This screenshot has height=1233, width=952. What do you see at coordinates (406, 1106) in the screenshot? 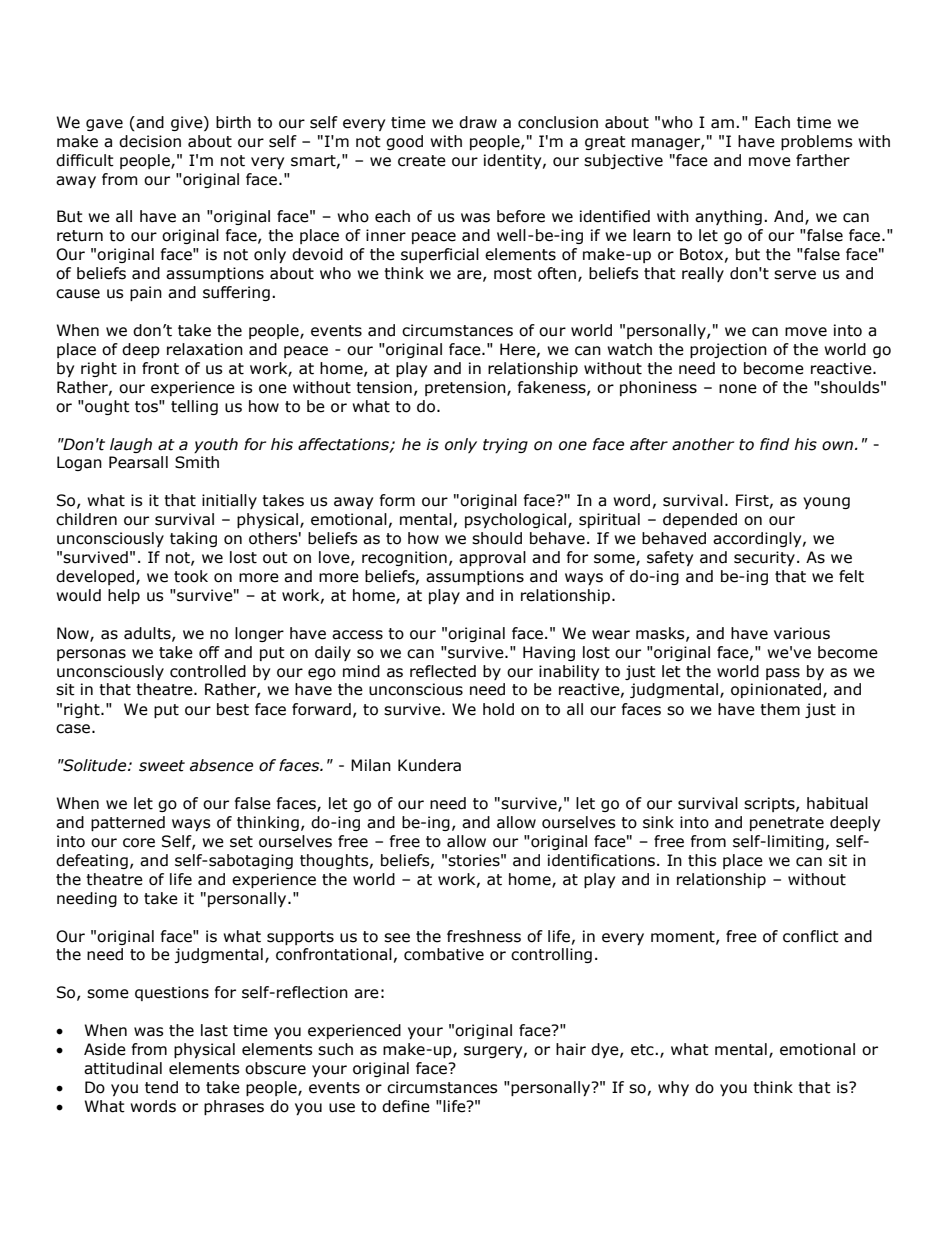
I see `define` at bounding box center [406, 1106].
